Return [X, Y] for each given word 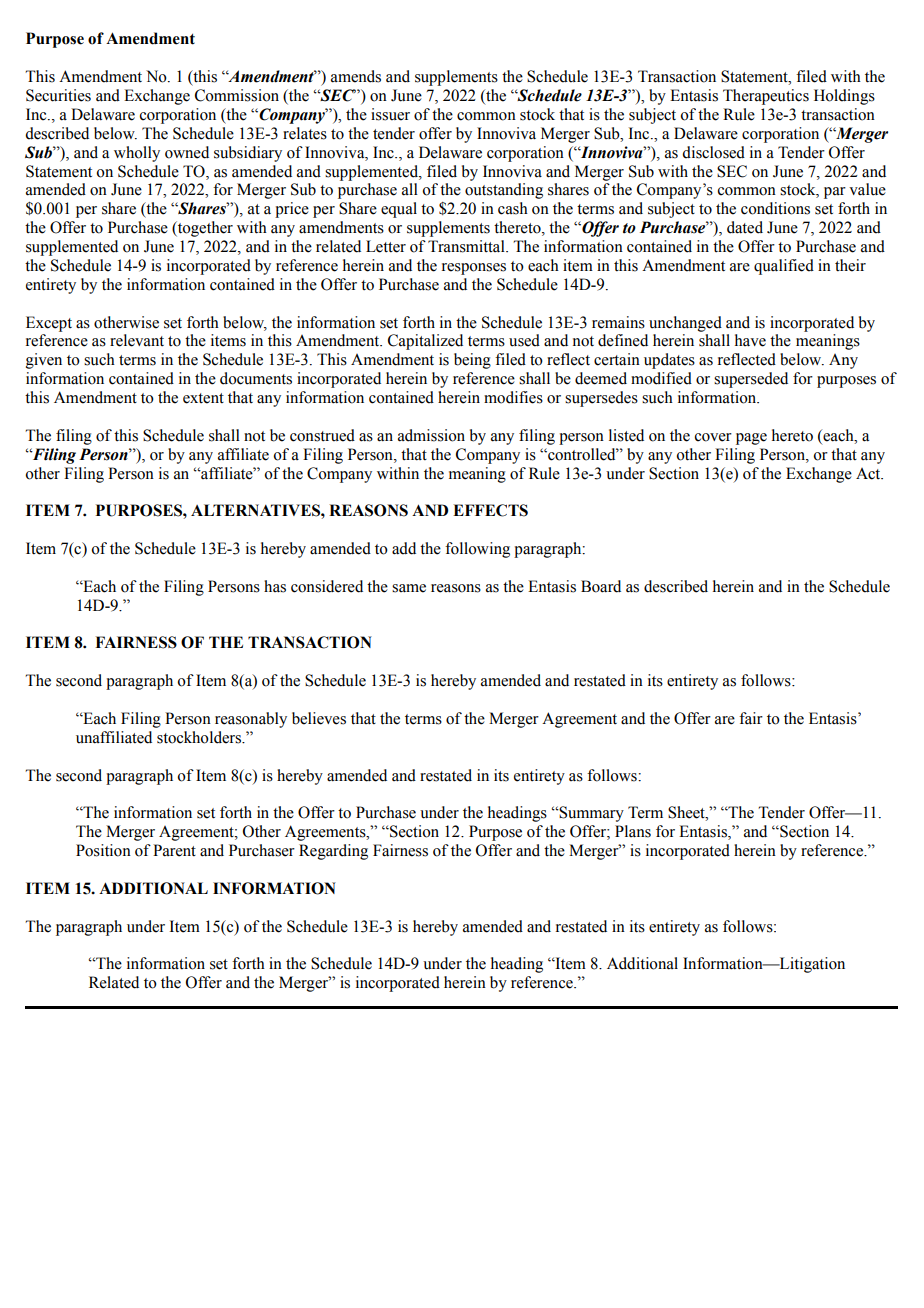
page [751, 439]
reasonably [251, 720]
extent [203, 398]
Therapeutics [766, 97]
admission [431, 435]
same [409, 588]
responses [474, 269]
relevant [137, 340]
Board [601, 586]
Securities [58, 95]
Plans [633, 831]
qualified [784, 267]
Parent [174, 850]
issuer [390, 114]
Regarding [333, 852]
